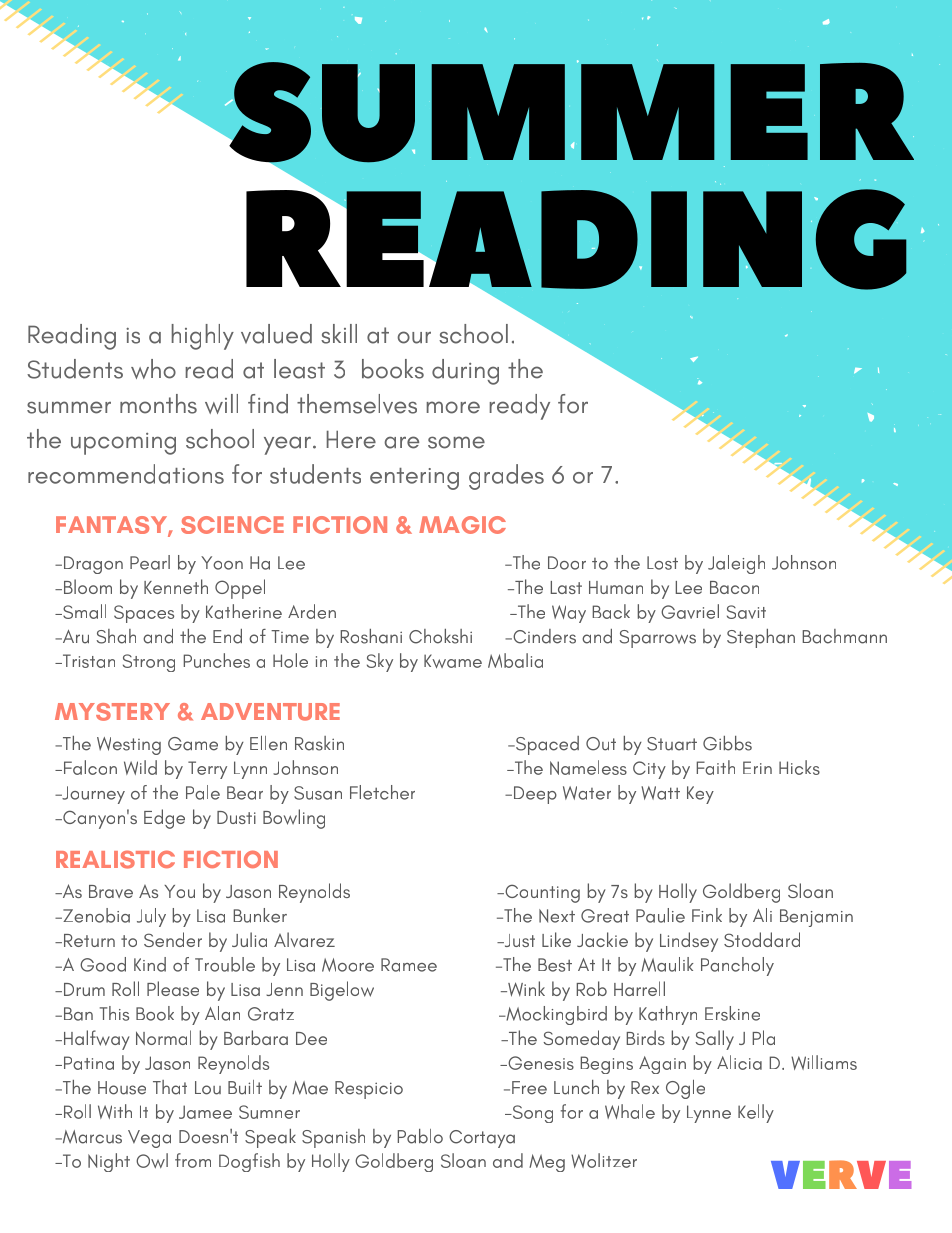 The width and height of the image is (952, 1233). Describe the element at coordinates (761, 638) in the image. I see `Stephan` at that location.
